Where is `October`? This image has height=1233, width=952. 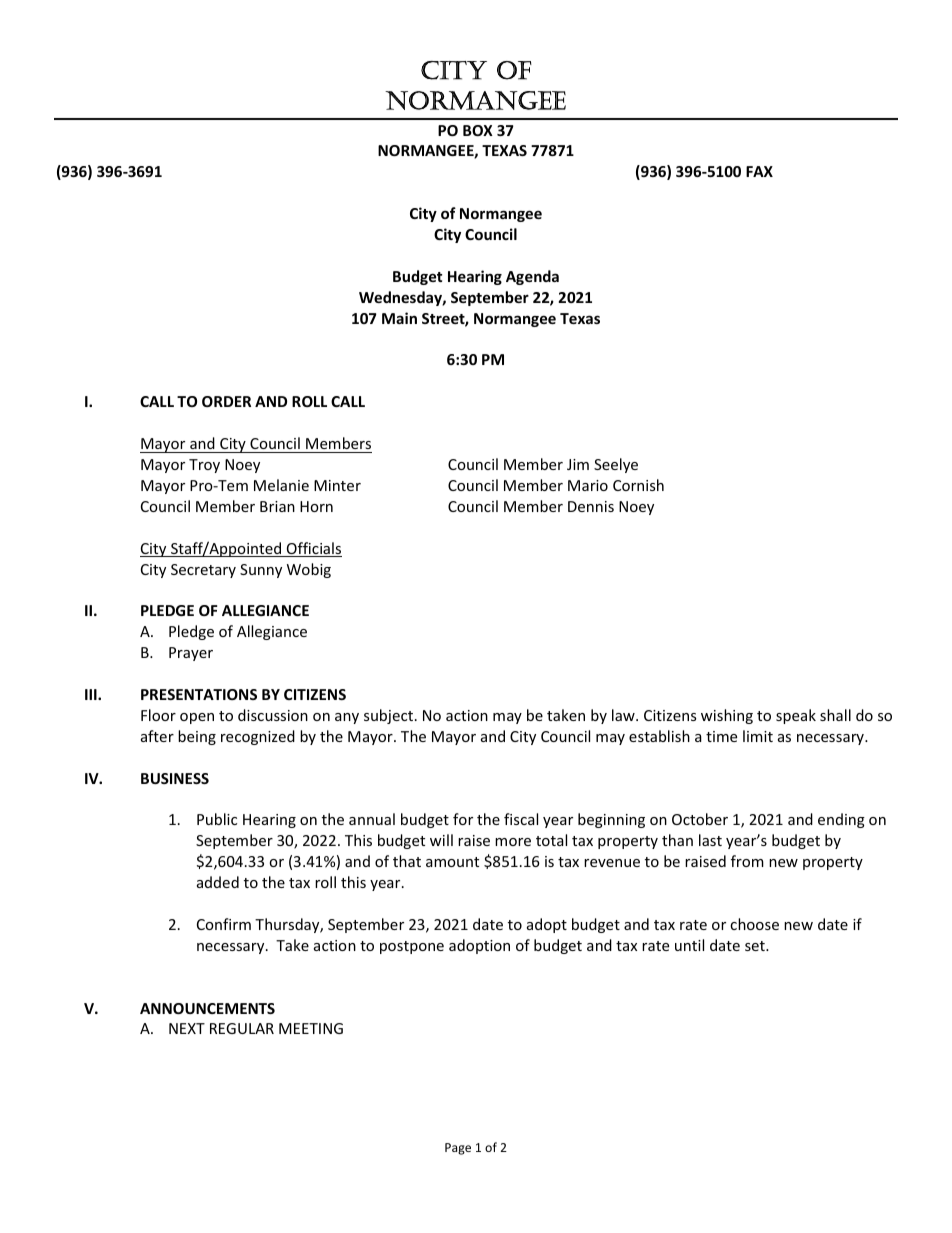
October is located at coordinates (700, 819).
